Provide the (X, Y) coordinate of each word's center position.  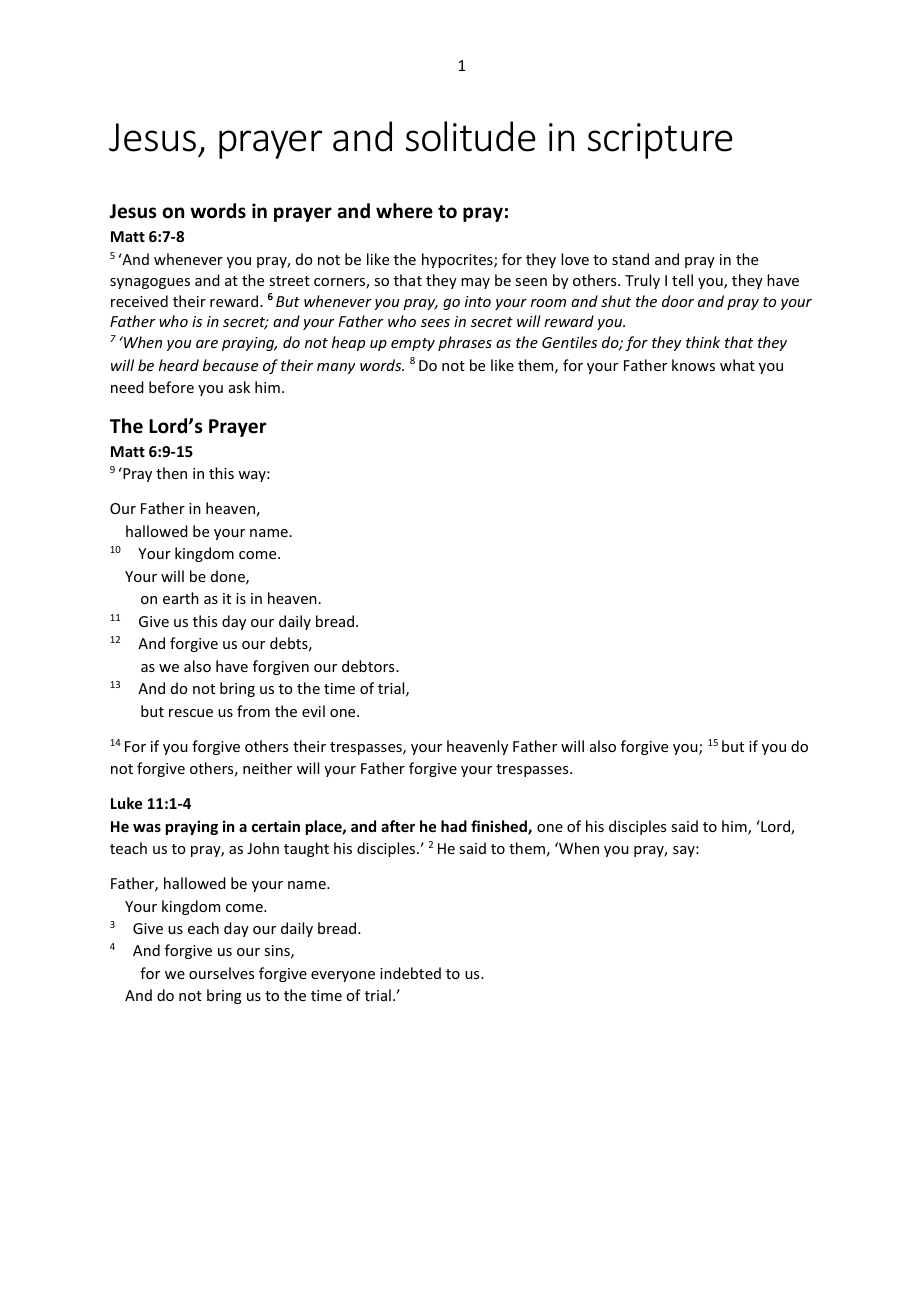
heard (179, 365)
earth (181, 598)
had (454, 826)
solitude (471, 136)
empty (413, 344)
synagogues (150, 283)
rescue (191, 713)
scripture (660, 141)
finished (500, 827)
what (737, 365)
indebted (410, 973)
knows (693, 365)
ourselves (221, 973)
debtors (369, 666)
